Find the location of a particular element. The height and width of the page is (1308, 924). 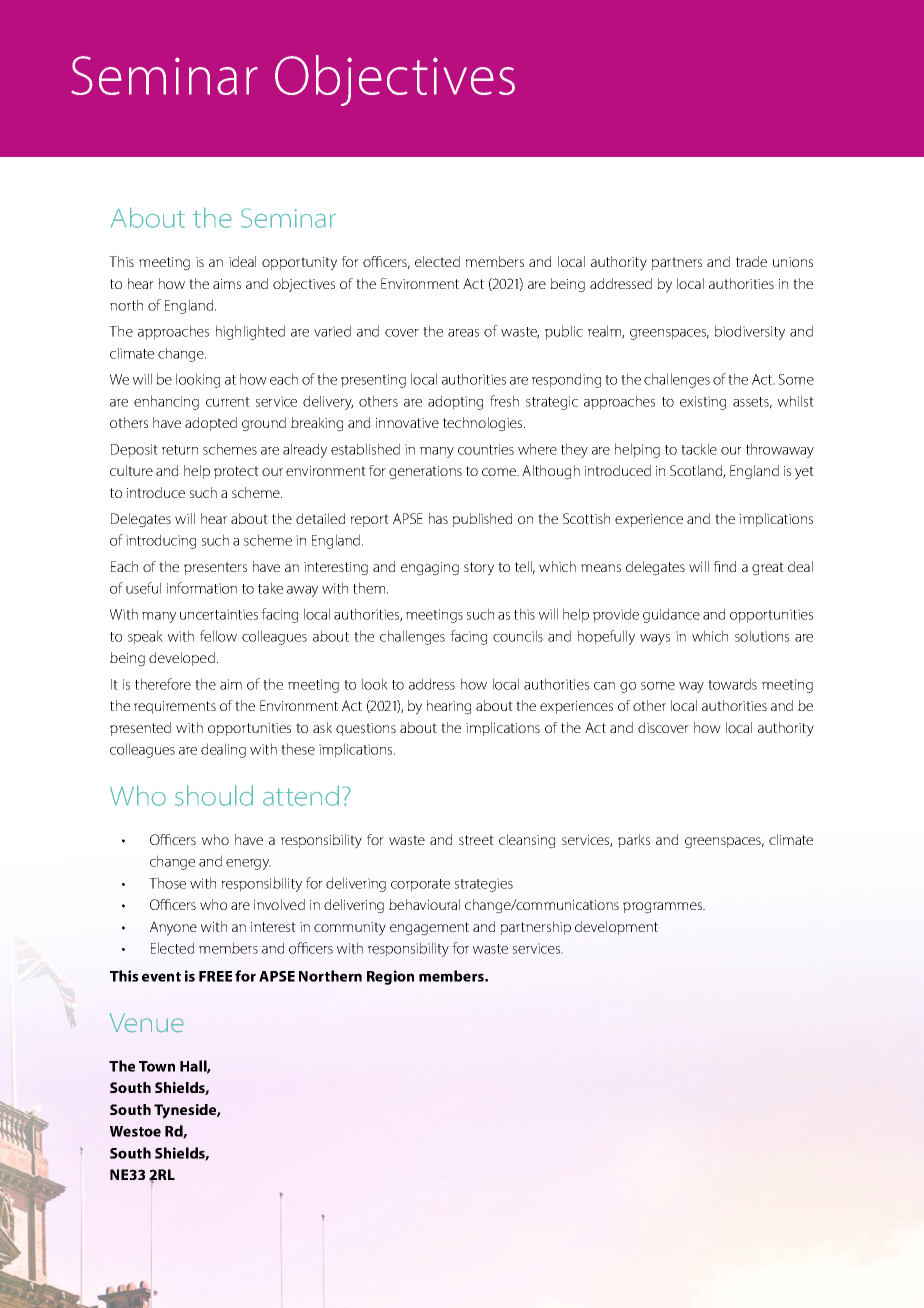

presenters is located at coordinates (215, 568).
